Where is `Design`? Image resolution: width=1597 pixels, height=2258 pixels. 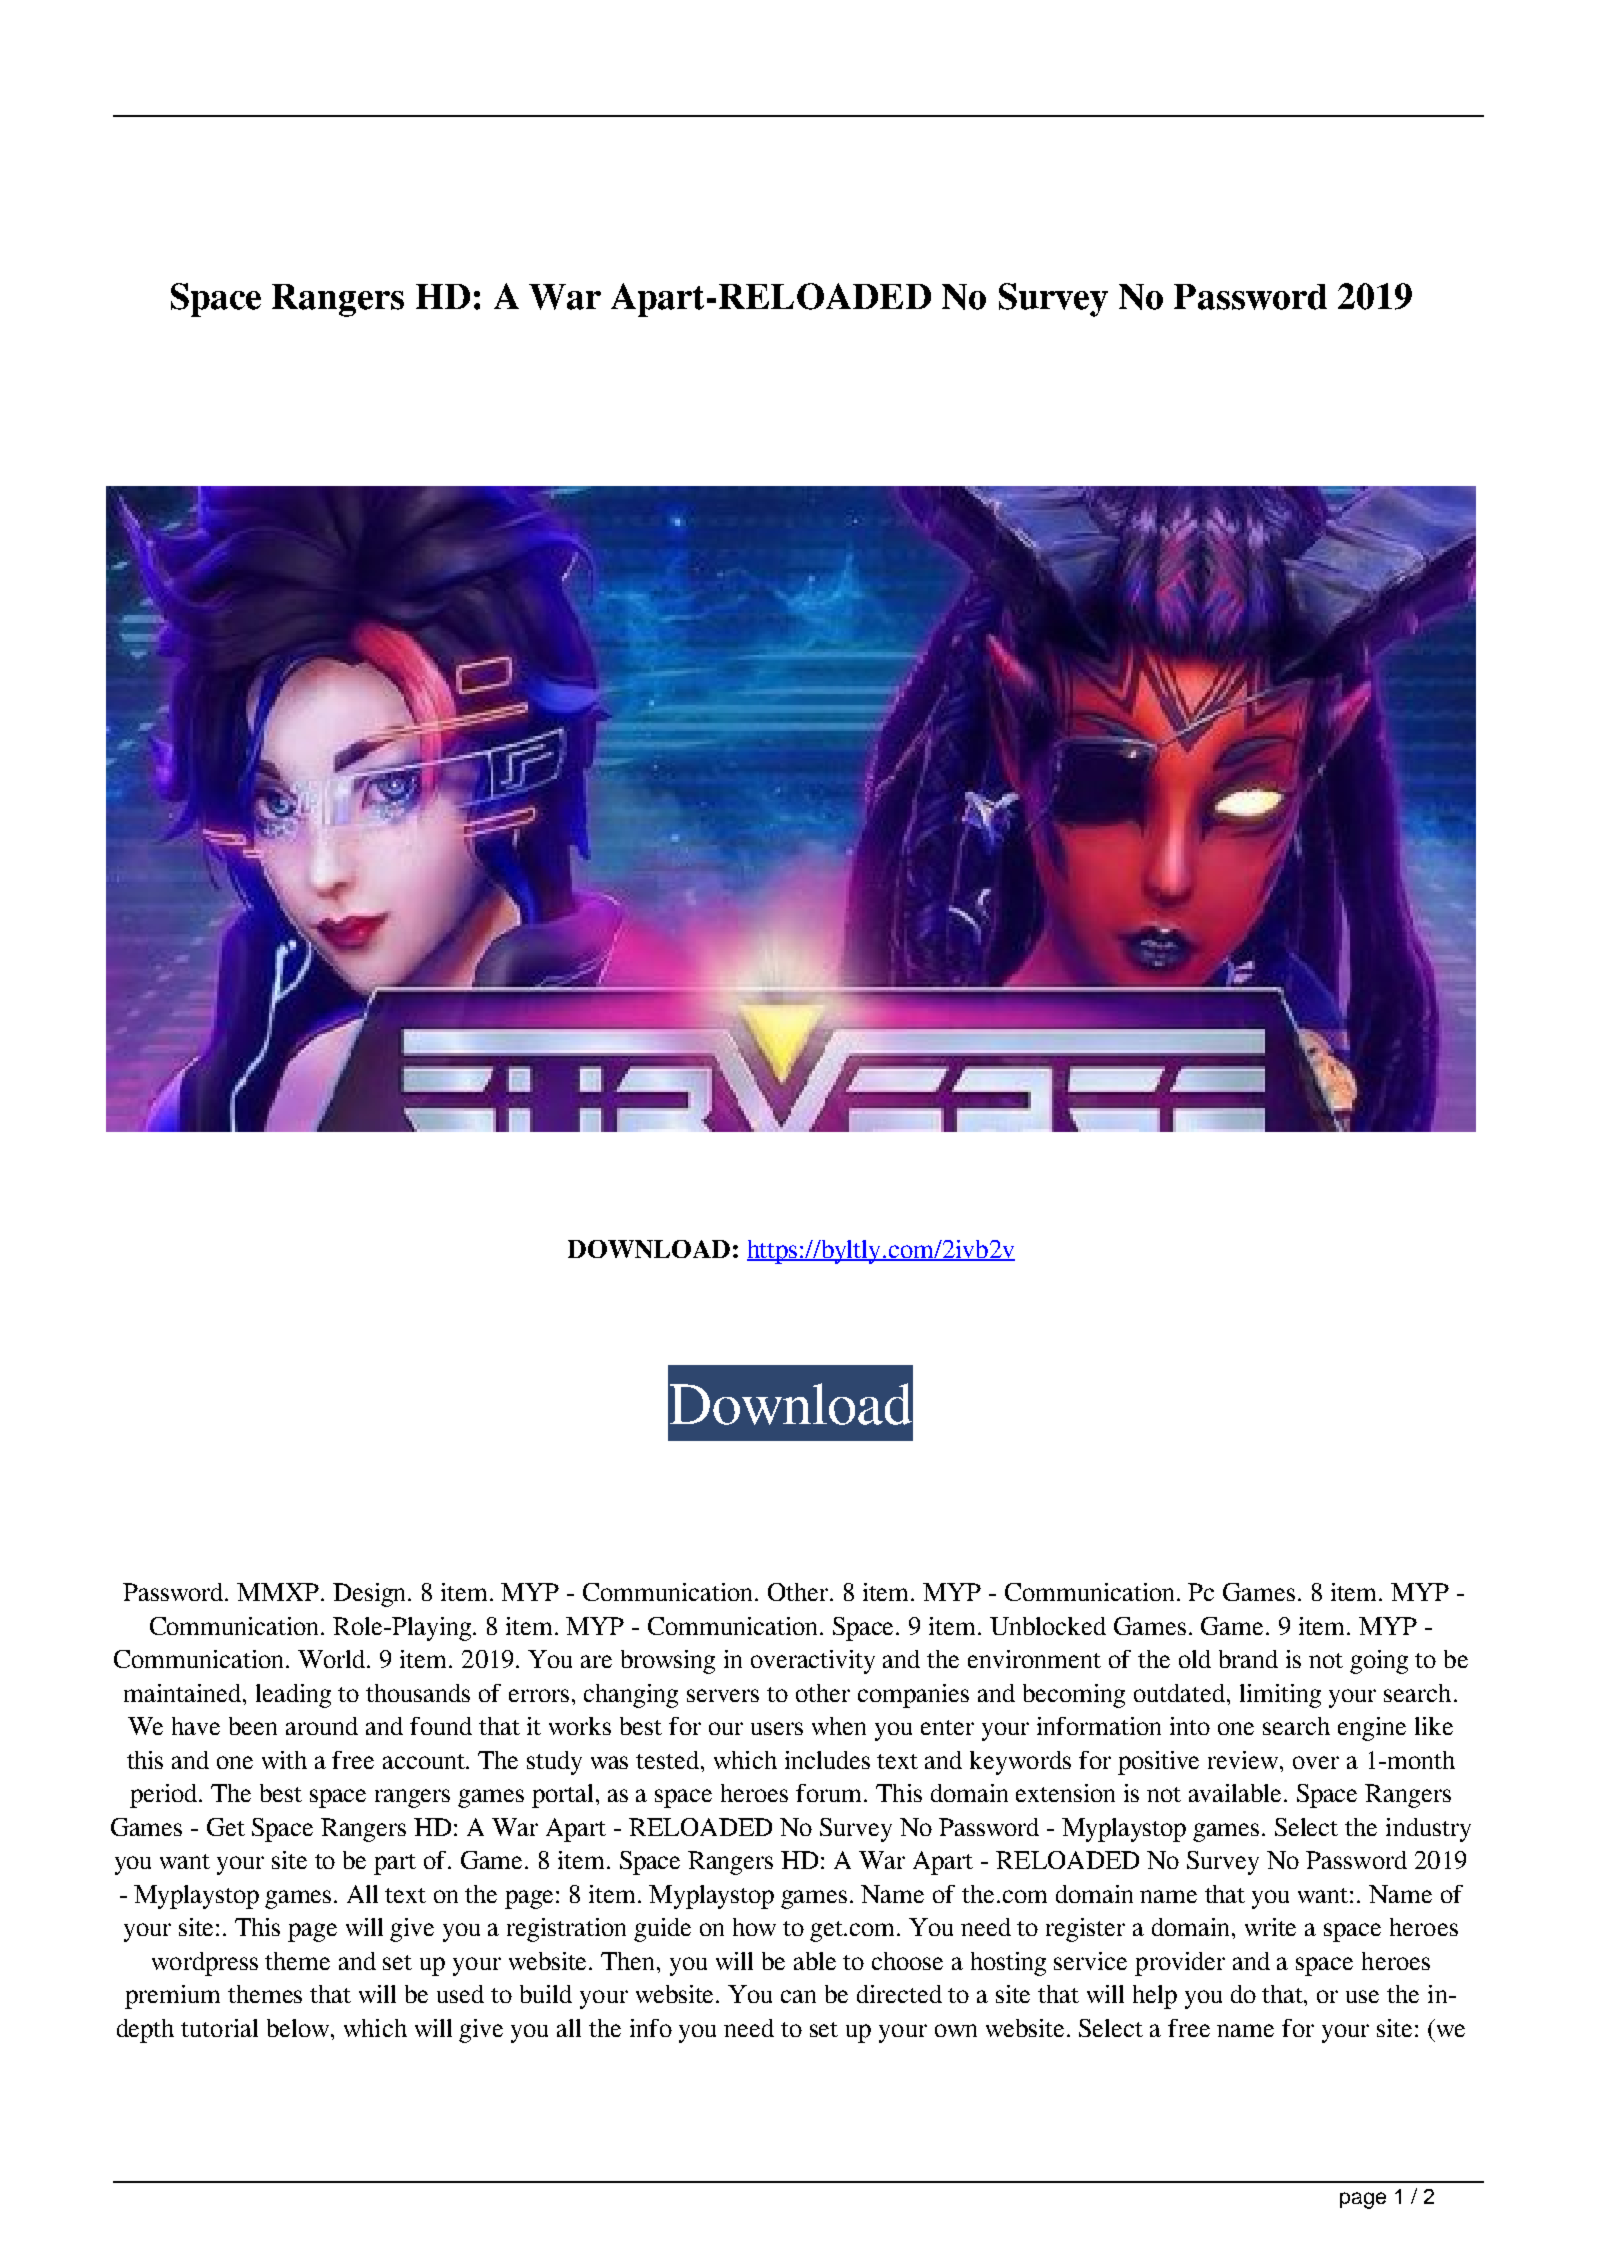 Design is located at coordinates (371, 1595).
